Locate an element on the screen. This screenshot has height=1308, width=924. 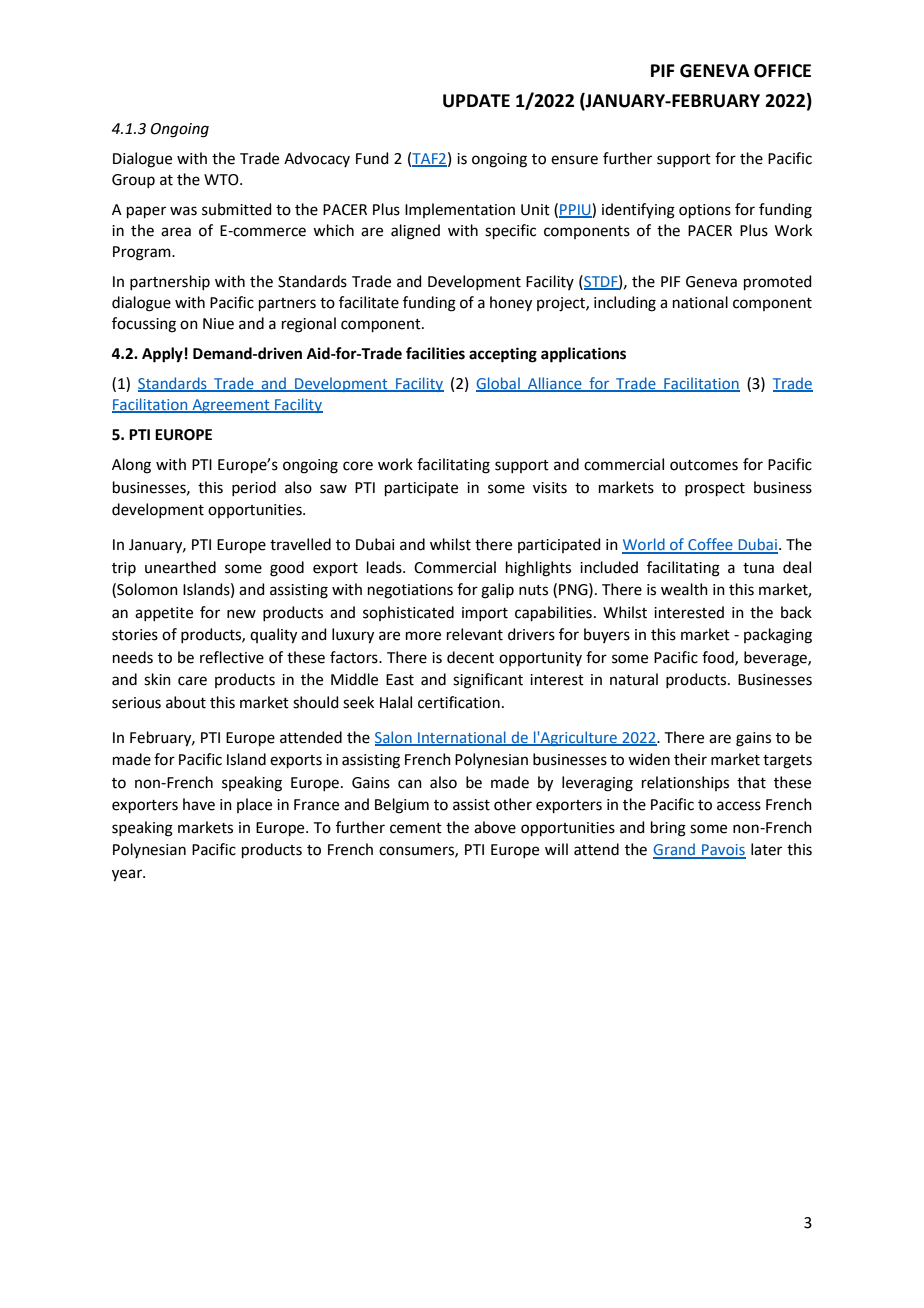
including is located at coordinates (625, 304).
